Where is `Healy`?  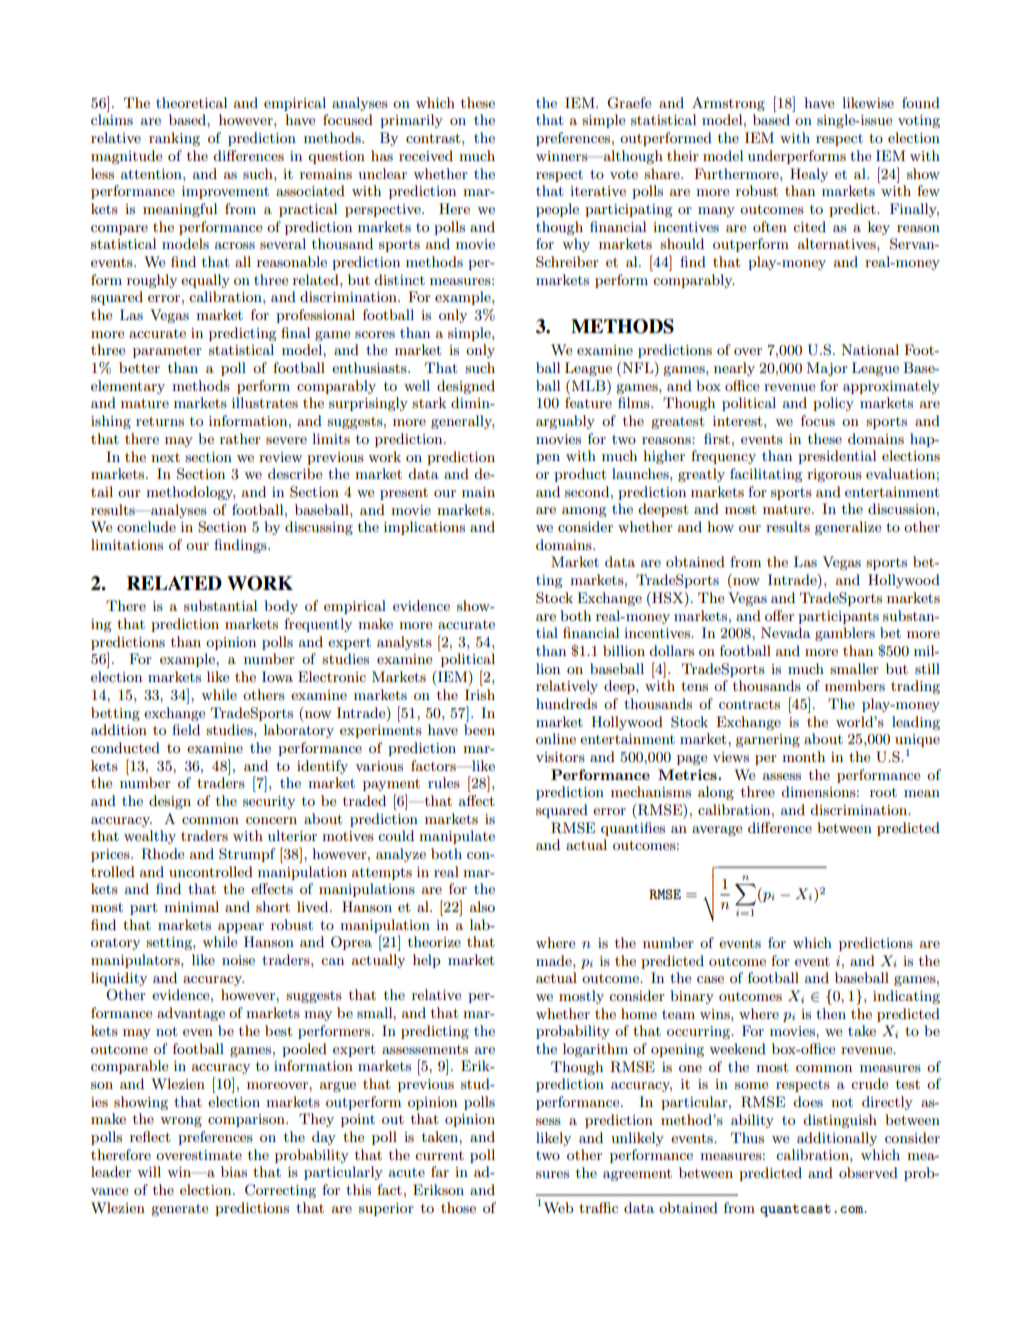
Healy is located at coordinates (809, 175).
